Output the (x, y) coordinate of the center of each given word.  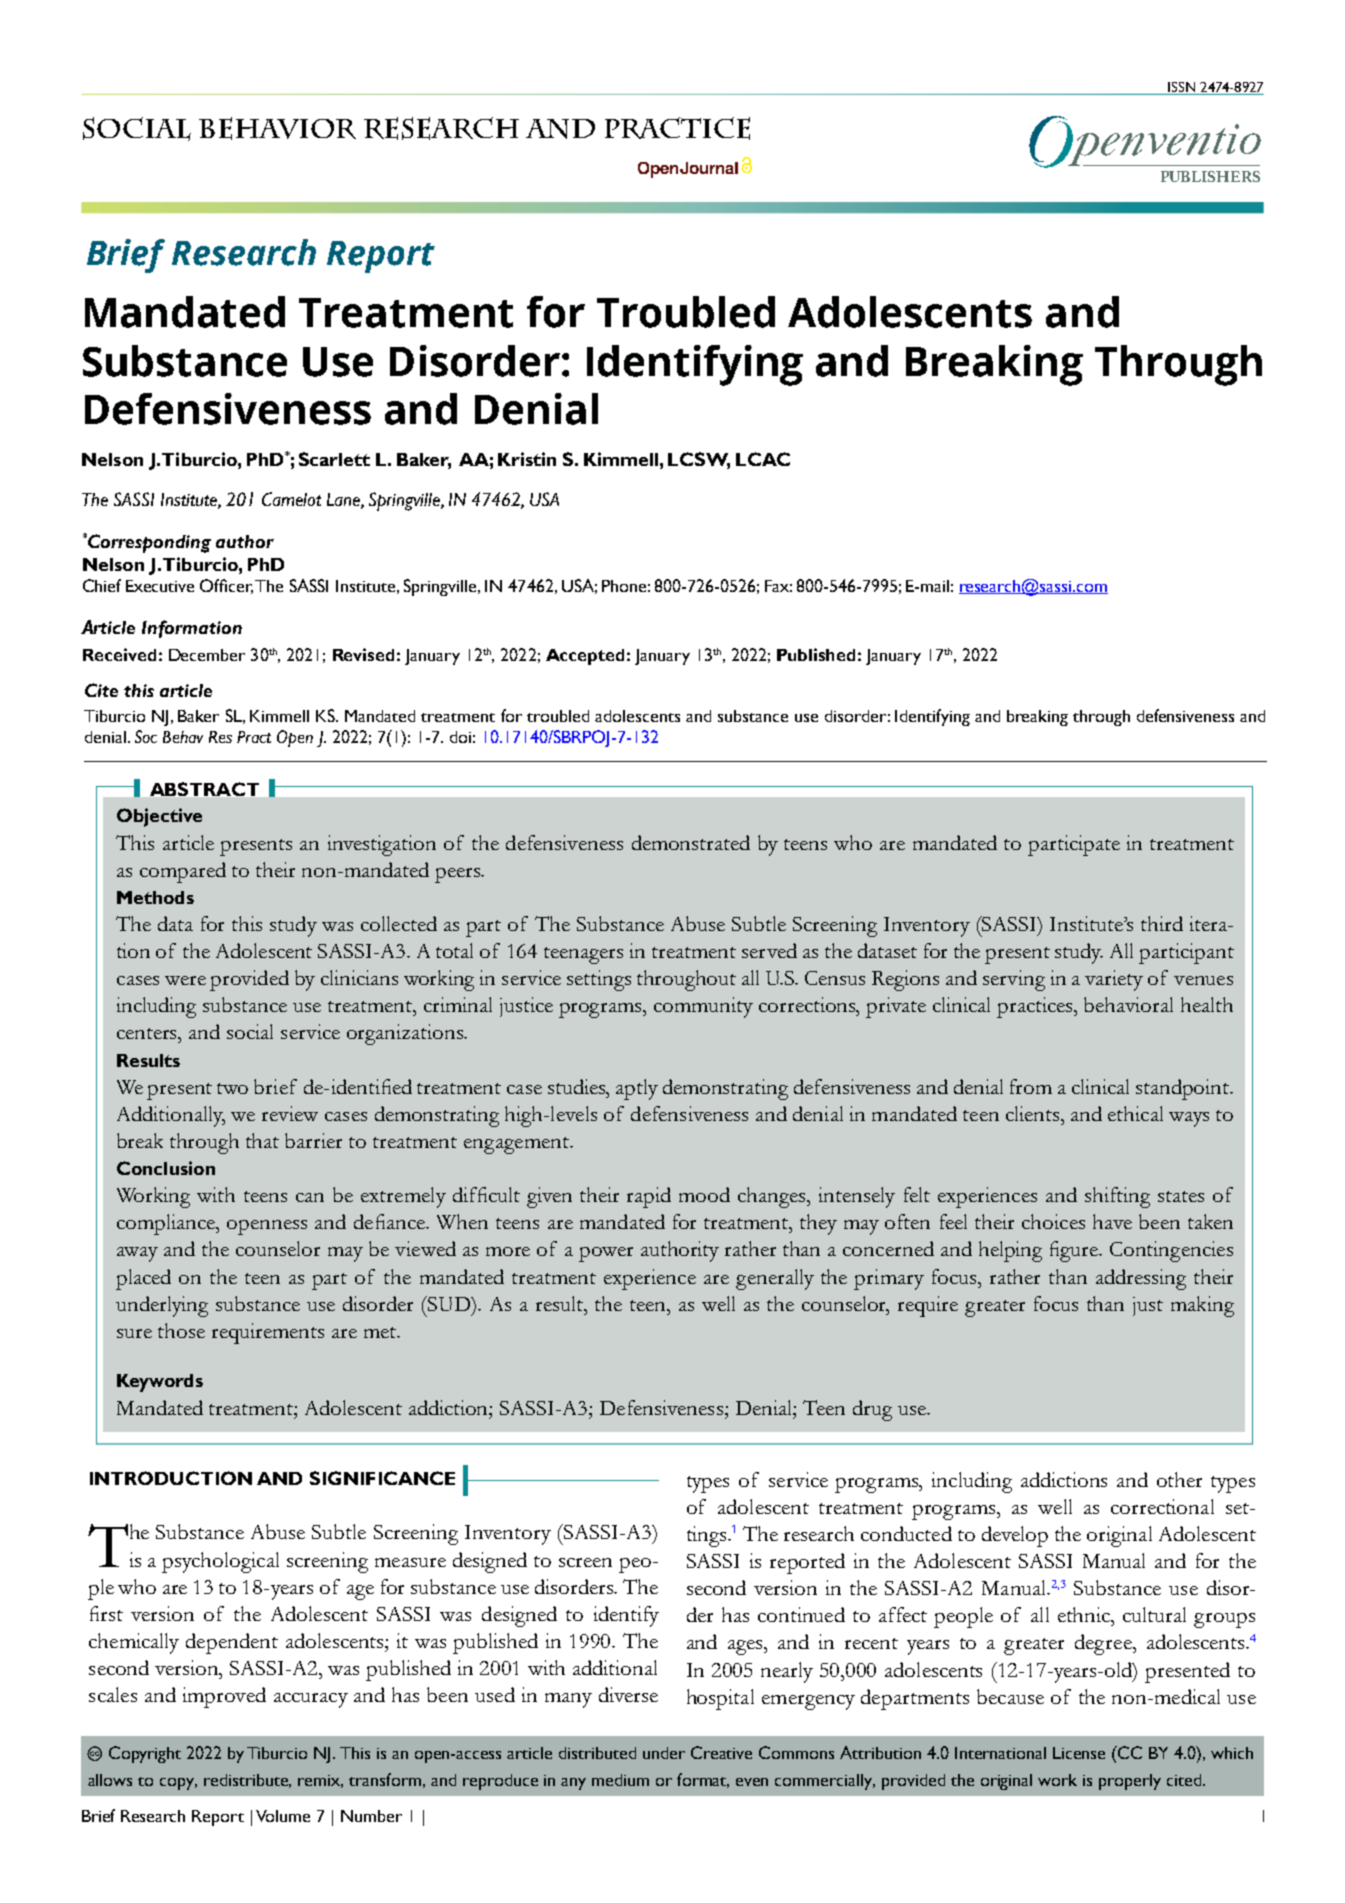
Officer (226, 586)
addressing (1141, 1279)
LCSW (699, 460)
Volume (283, 1816)
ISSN (1181, 87)
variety (1114, 980)
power (606, 1254)
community (703, 1007)
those (181, 1330)
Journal (709, 168)
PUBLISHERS (1210, 176)
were (185, 980)
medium (620, 1780)
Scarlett (334, 459)
